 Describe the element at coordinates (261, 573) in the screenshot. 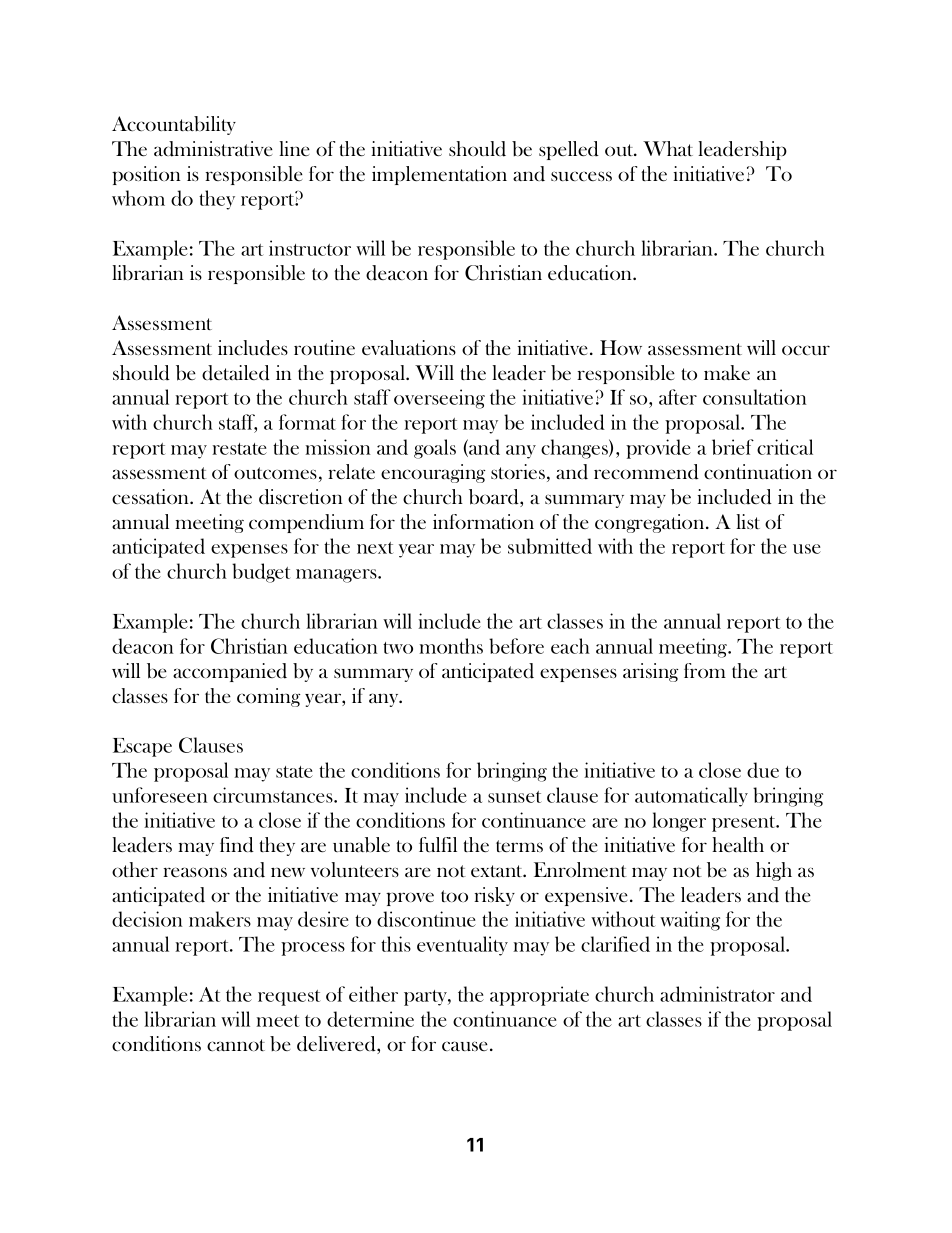

I see `budget` at that location.
